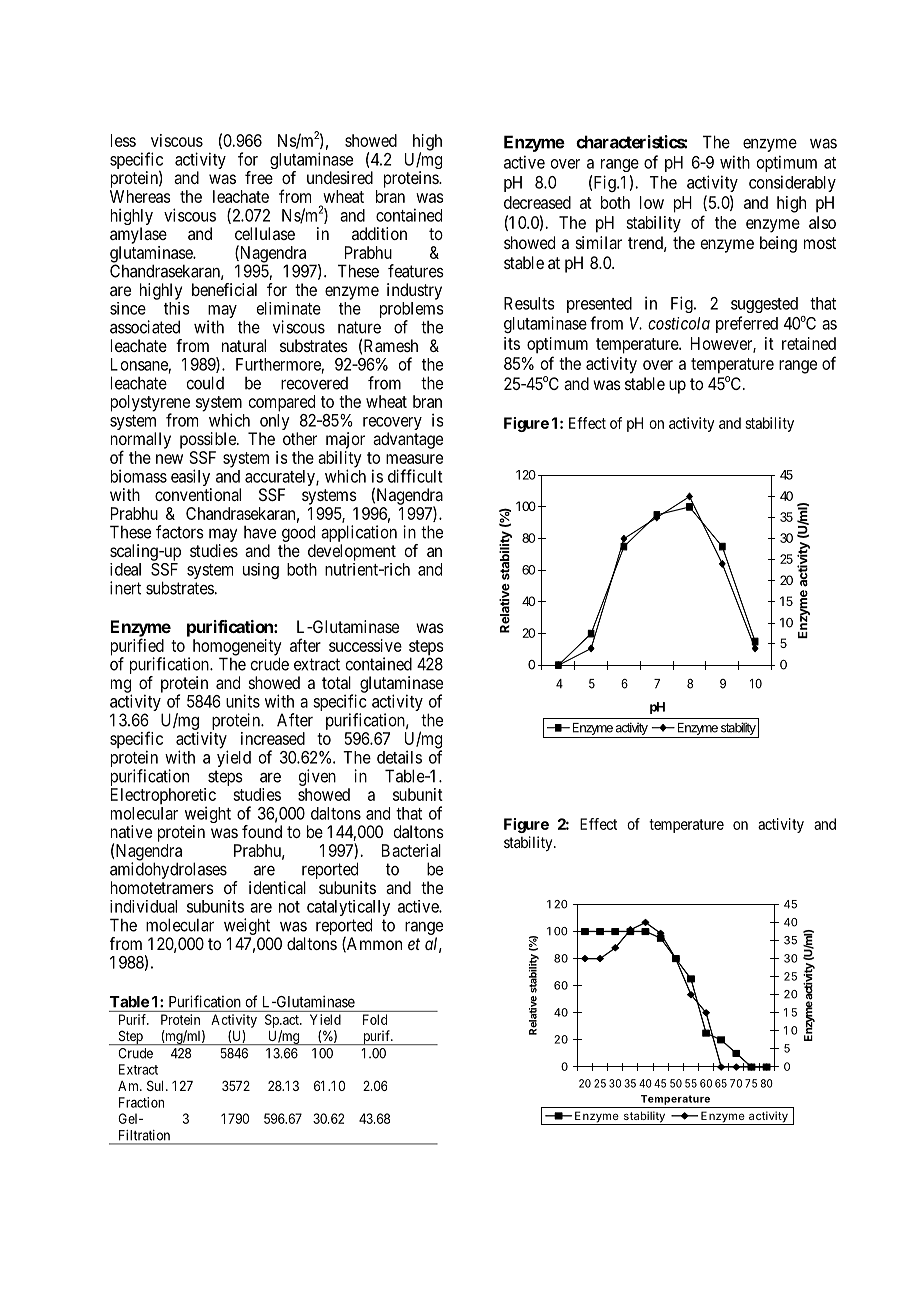 The height and width of the screenshot is (1308, 924). What do you see at coordinates (237, 648) in the screenshot?
I see `homogeneity` at bounding box center [237, 648].
